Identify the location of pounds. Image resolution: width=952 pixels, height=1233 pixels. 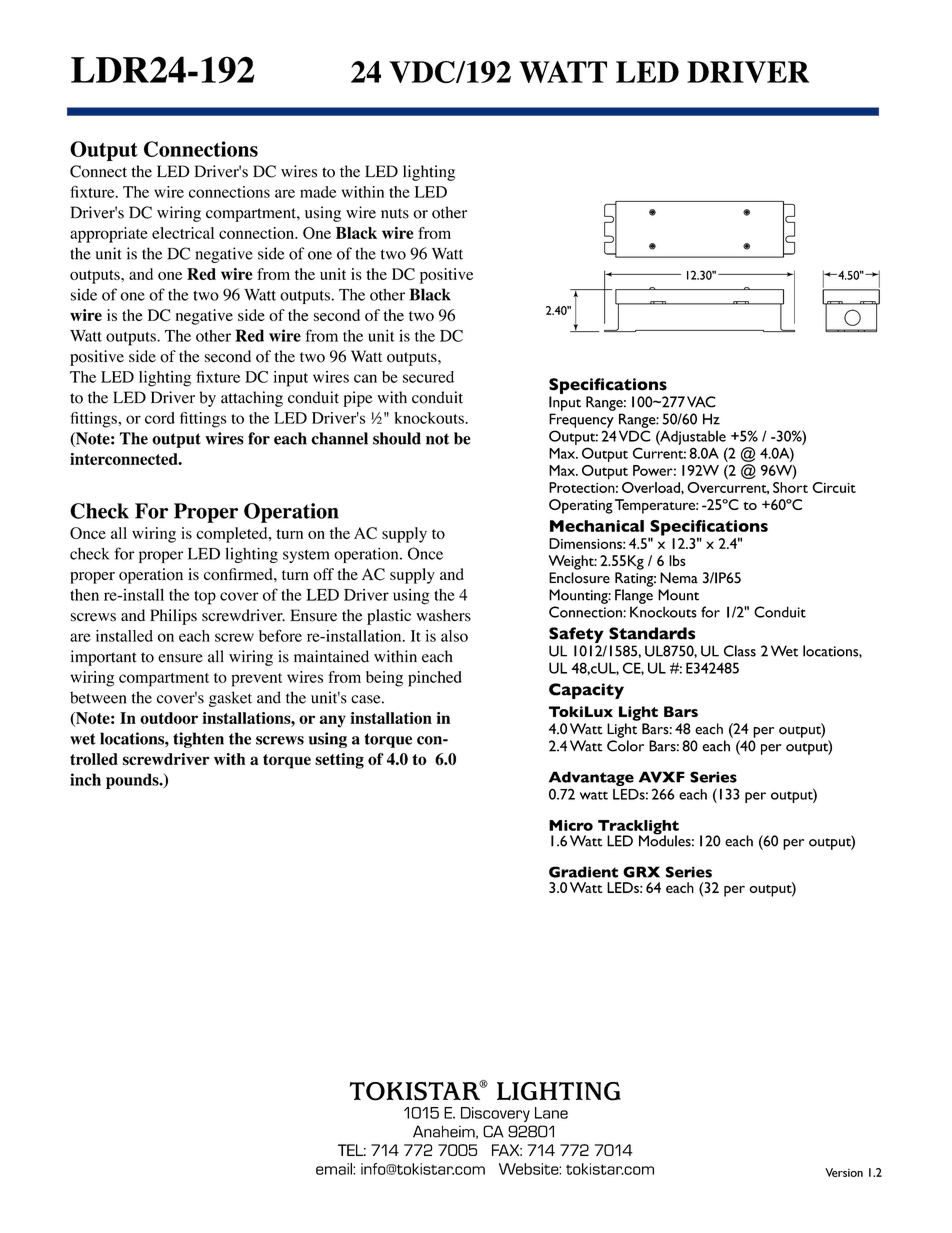
(133, 781).
